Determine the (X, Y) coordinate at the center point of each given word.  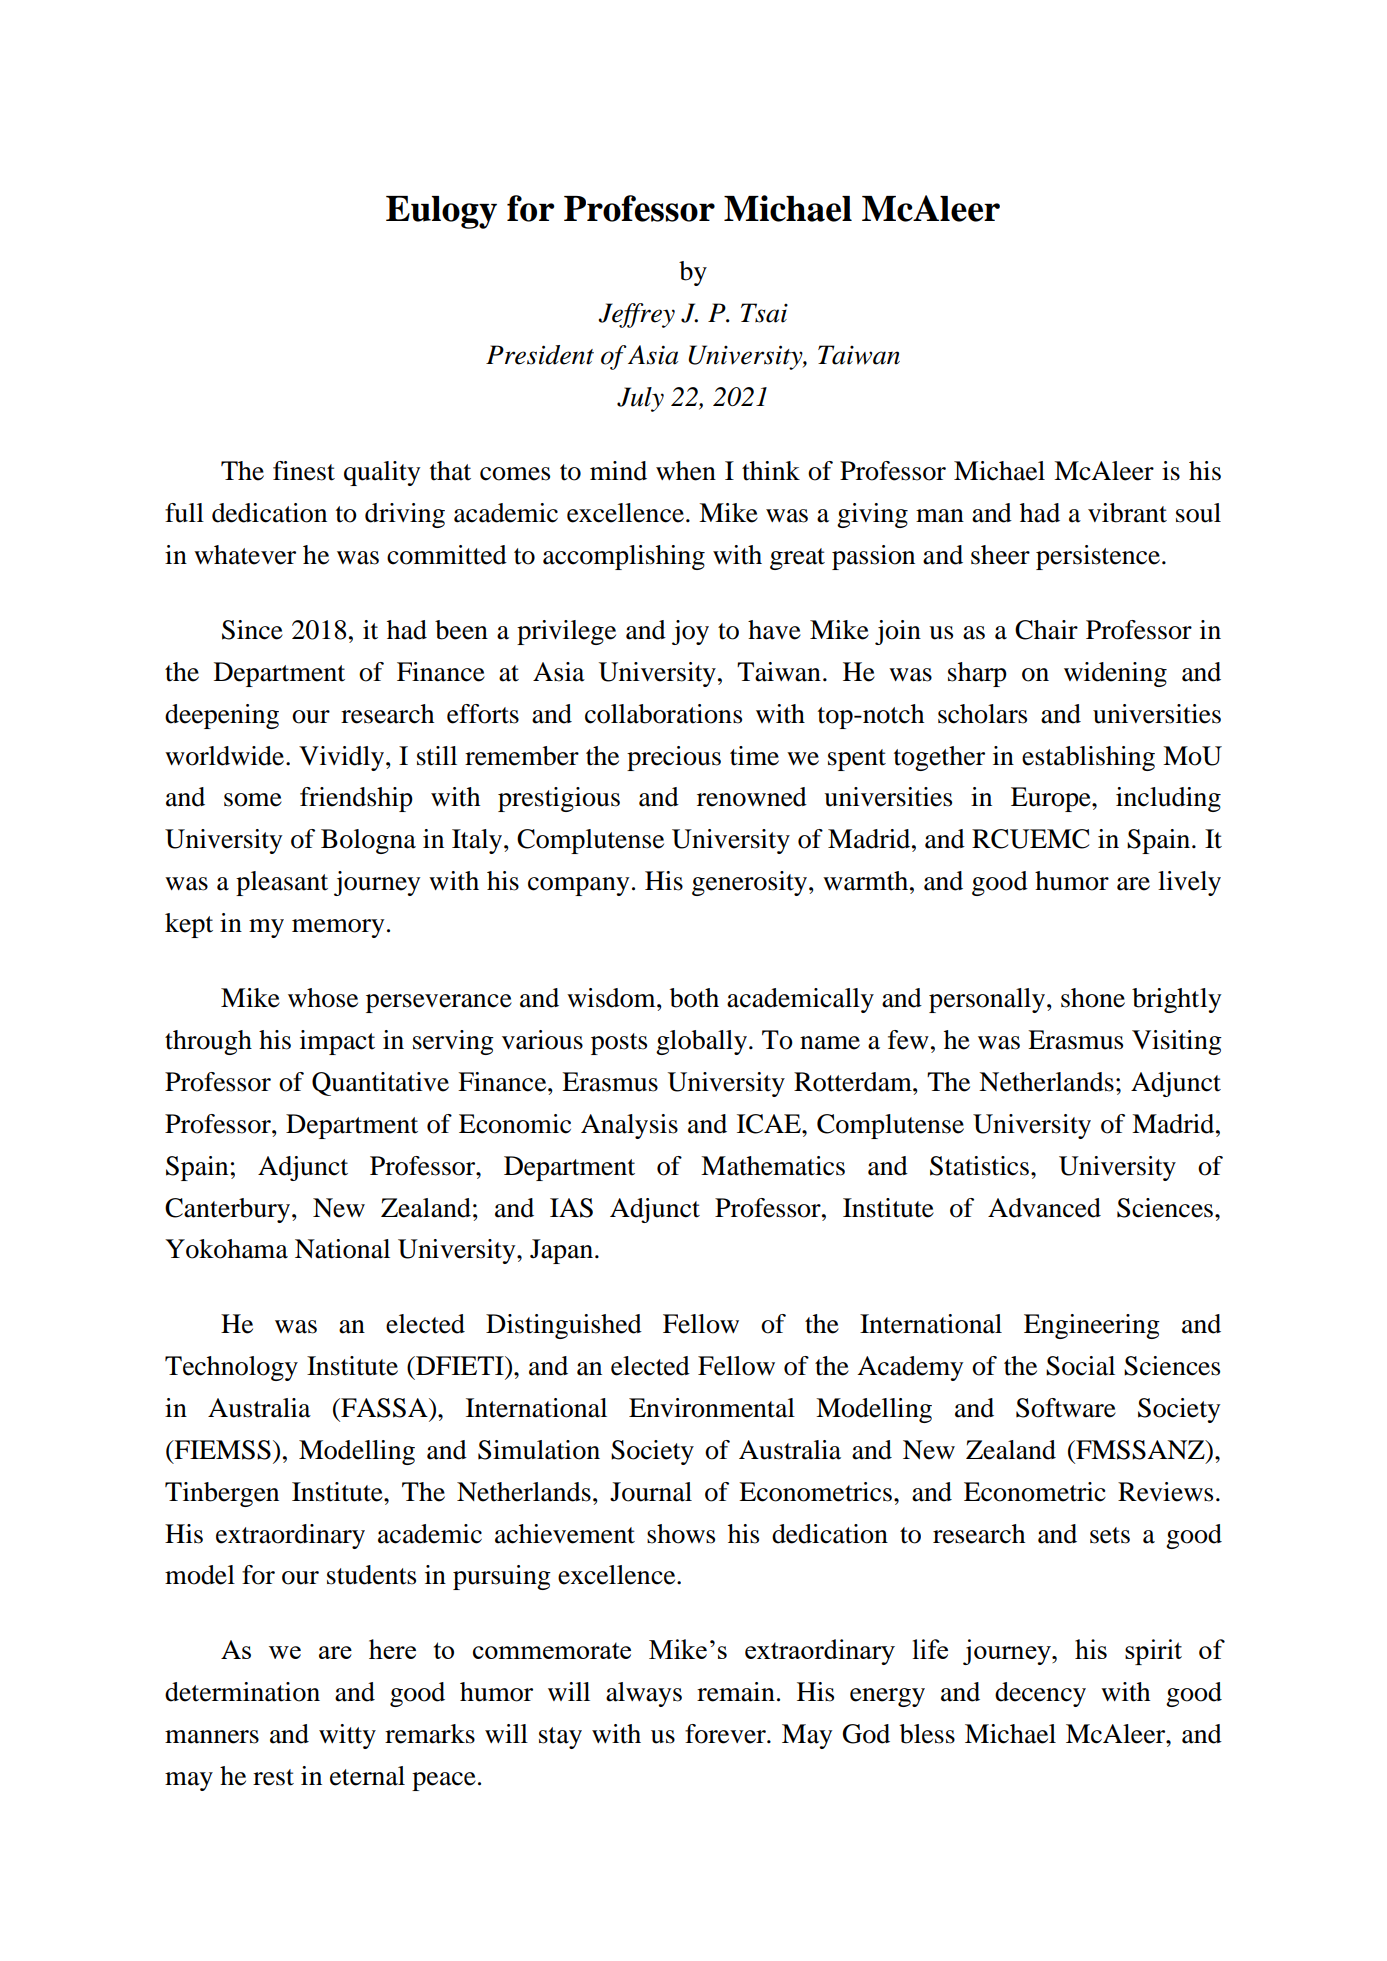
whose (323, 998)
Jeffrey (636, 315)
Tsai (764, 313)
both (694, 998)
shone (1093, 998)
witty (347, 1736)
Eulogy (441, 212)
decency (1040, 1694)
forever (726, 1734)
